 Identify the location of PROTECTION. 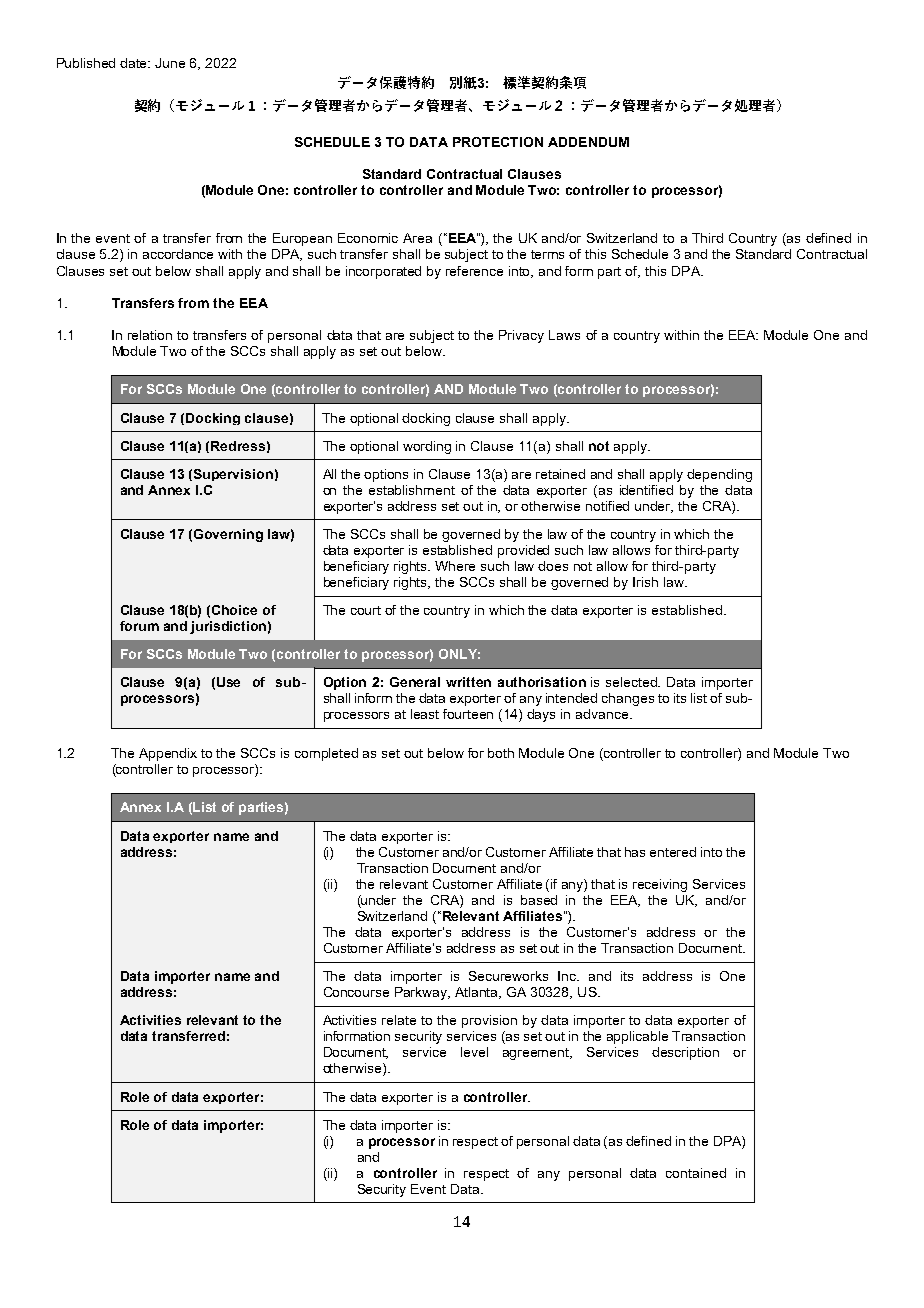
(498, 142).
